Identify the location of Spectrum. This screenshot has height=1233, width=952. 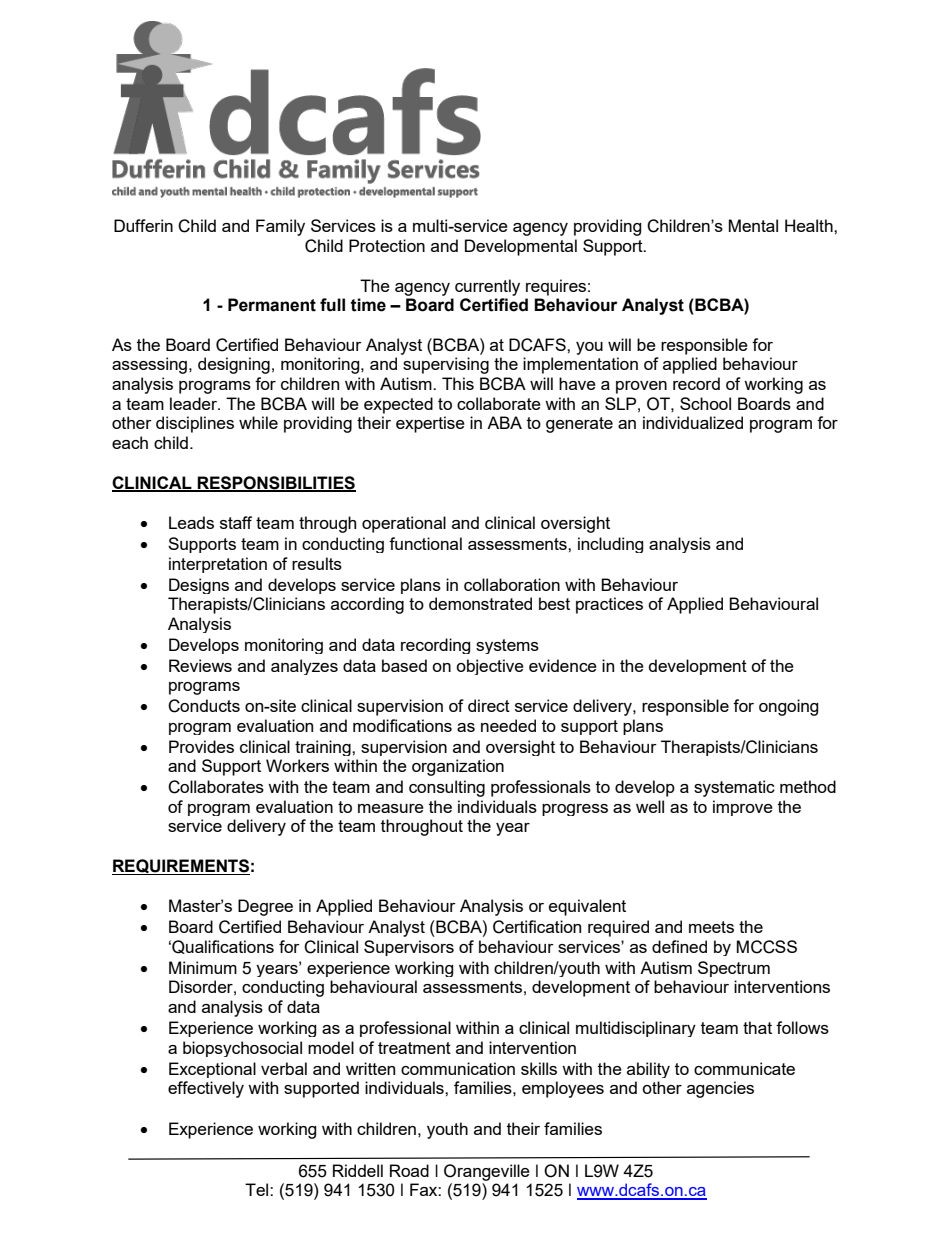
(734, 969).
